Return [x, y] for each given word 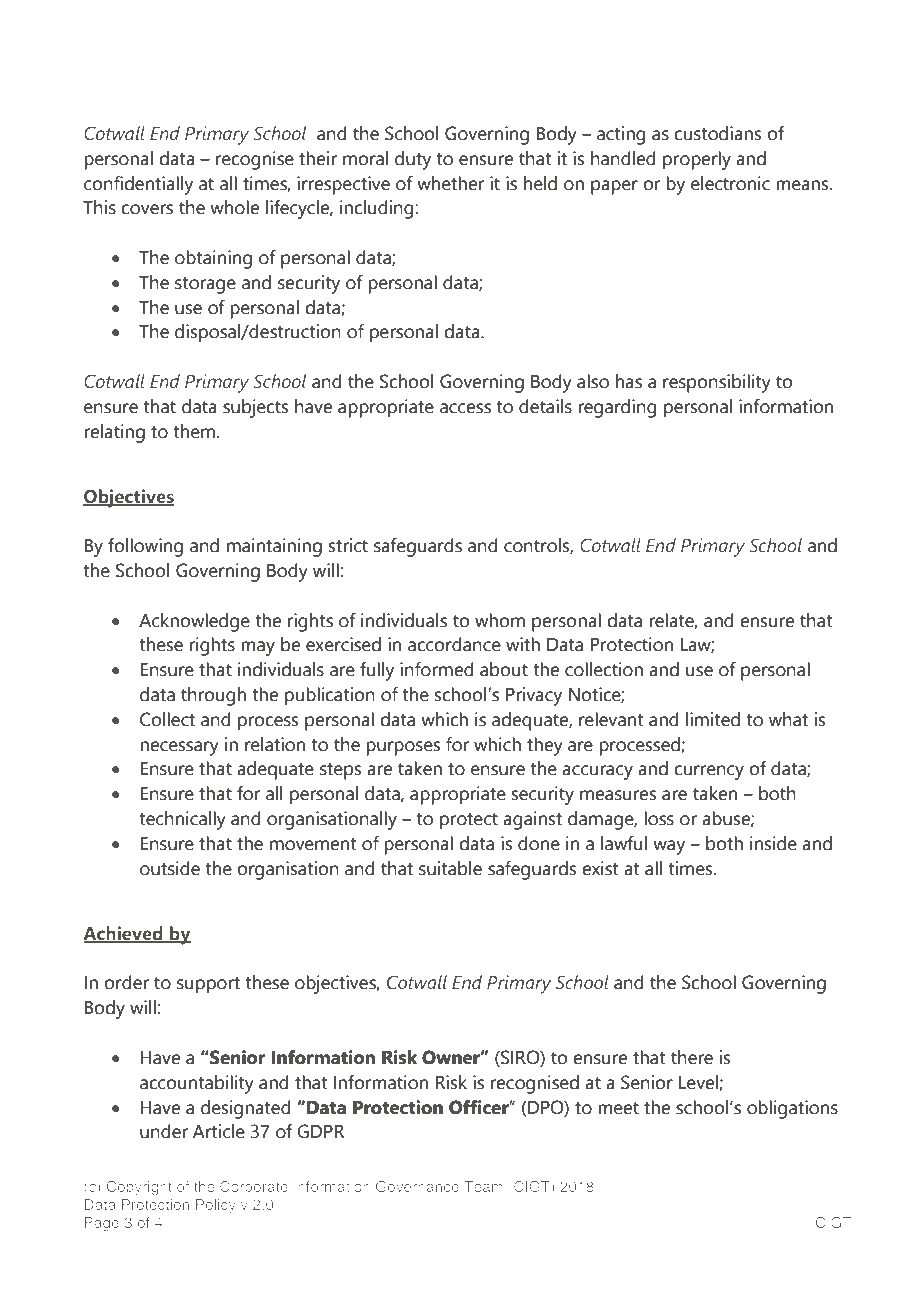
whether [450, 183]
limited [713, 719]
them [194, 431]
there [692, 1057]
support [208, 985]
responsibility [717, 383]
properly [697, 160]
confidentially [138, 185]
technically [182, 820]
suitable [450, 868]
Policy [216, 1206]
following [145, 547]
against [532, 820]
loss [659, 818]
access [465, 408]
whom [500, 620]
